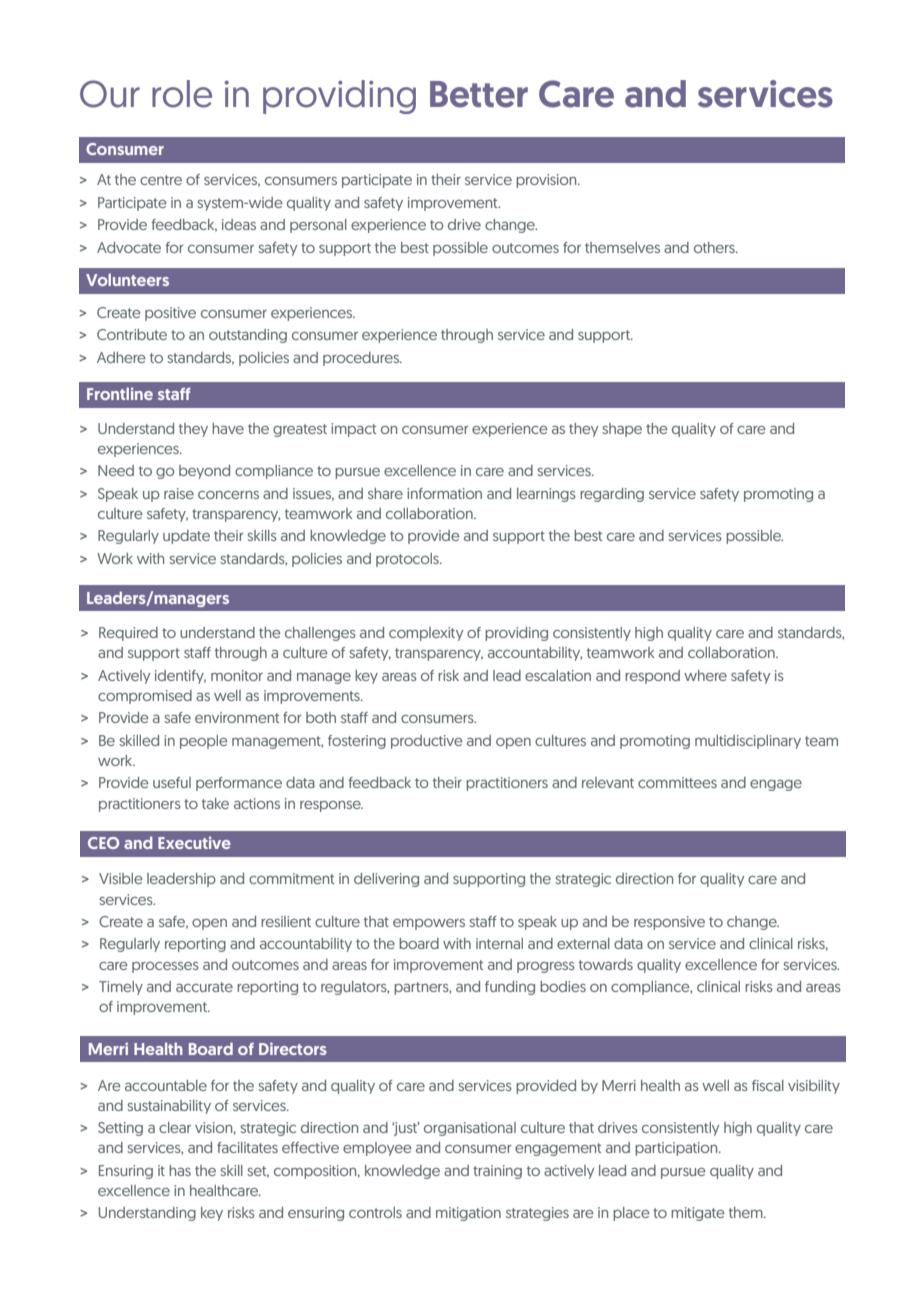  What do you see at coordinates (182, 94) in the screenshot?
I see `role` at bounding box center [182, 94].
